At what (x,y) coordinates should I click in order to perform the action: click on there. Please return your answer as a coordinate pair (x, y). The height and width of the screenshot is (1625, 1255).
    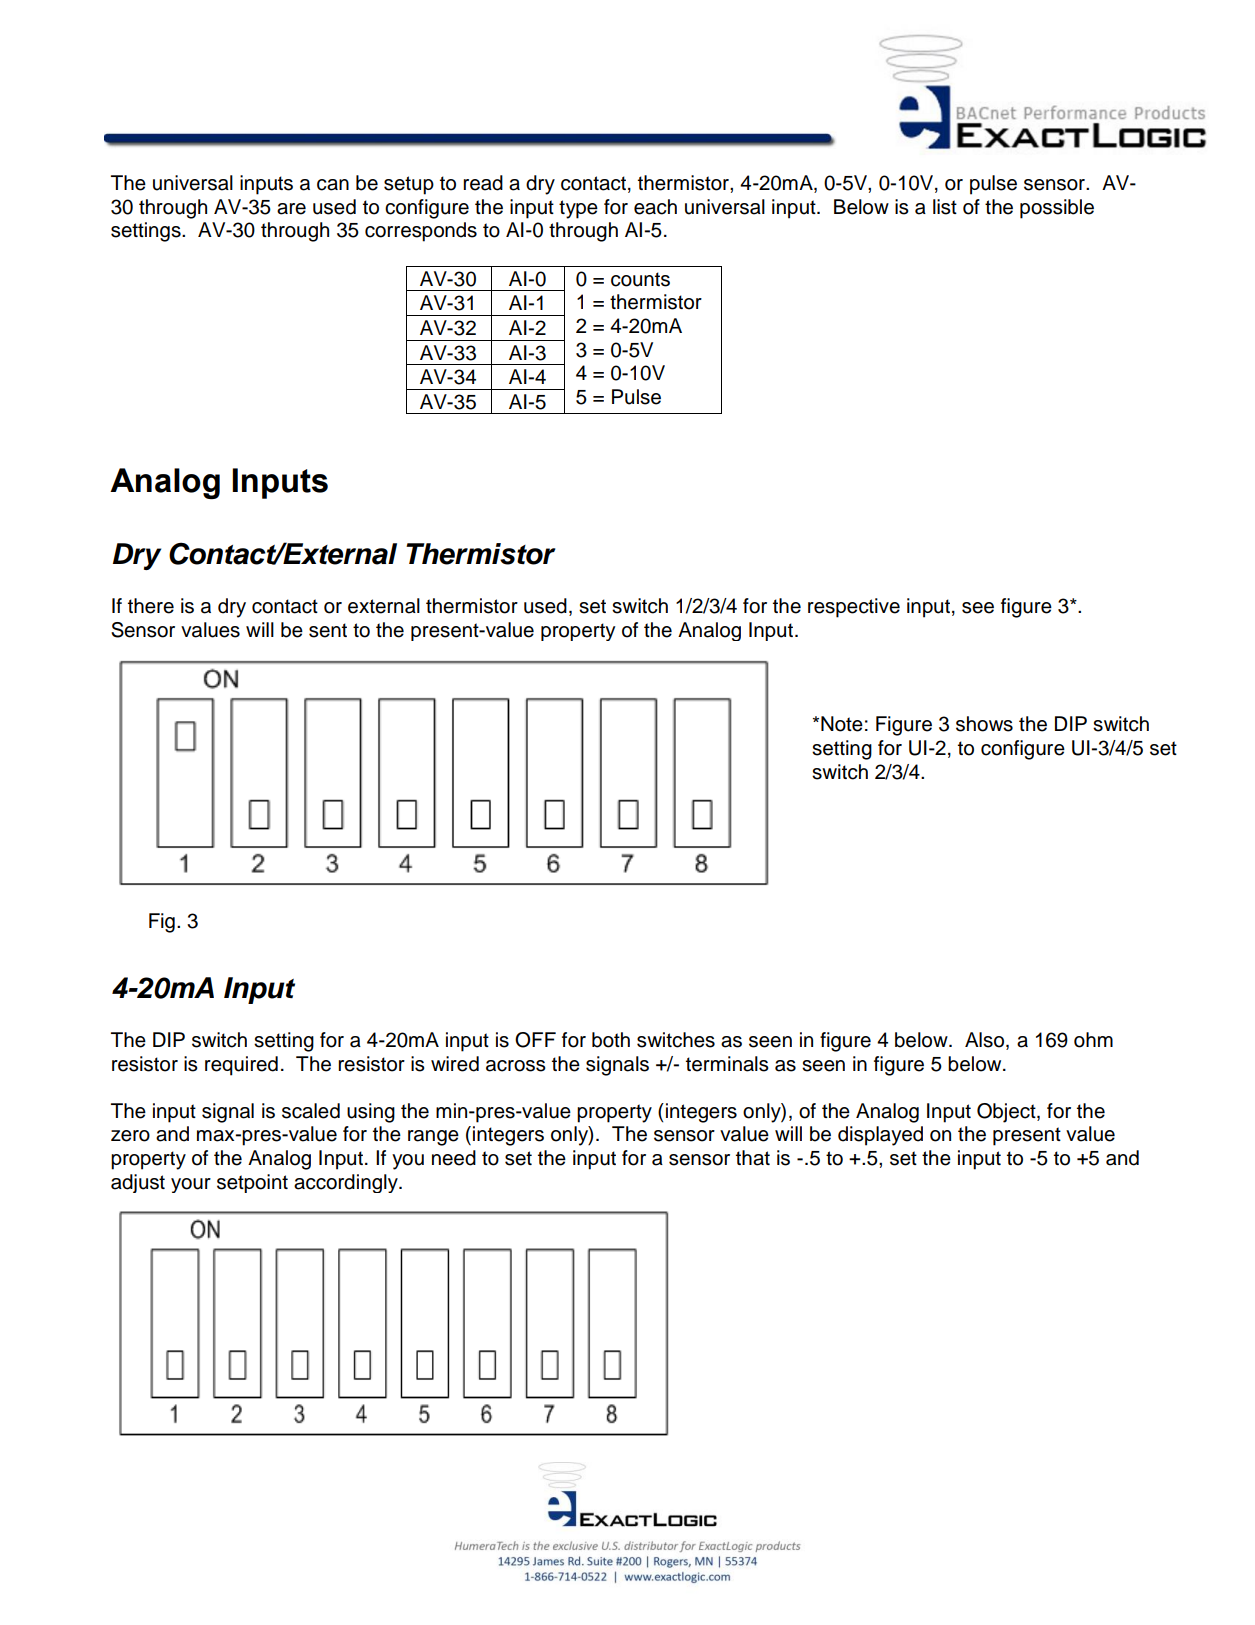
    Looking at the image, I should click on (151, 606).
